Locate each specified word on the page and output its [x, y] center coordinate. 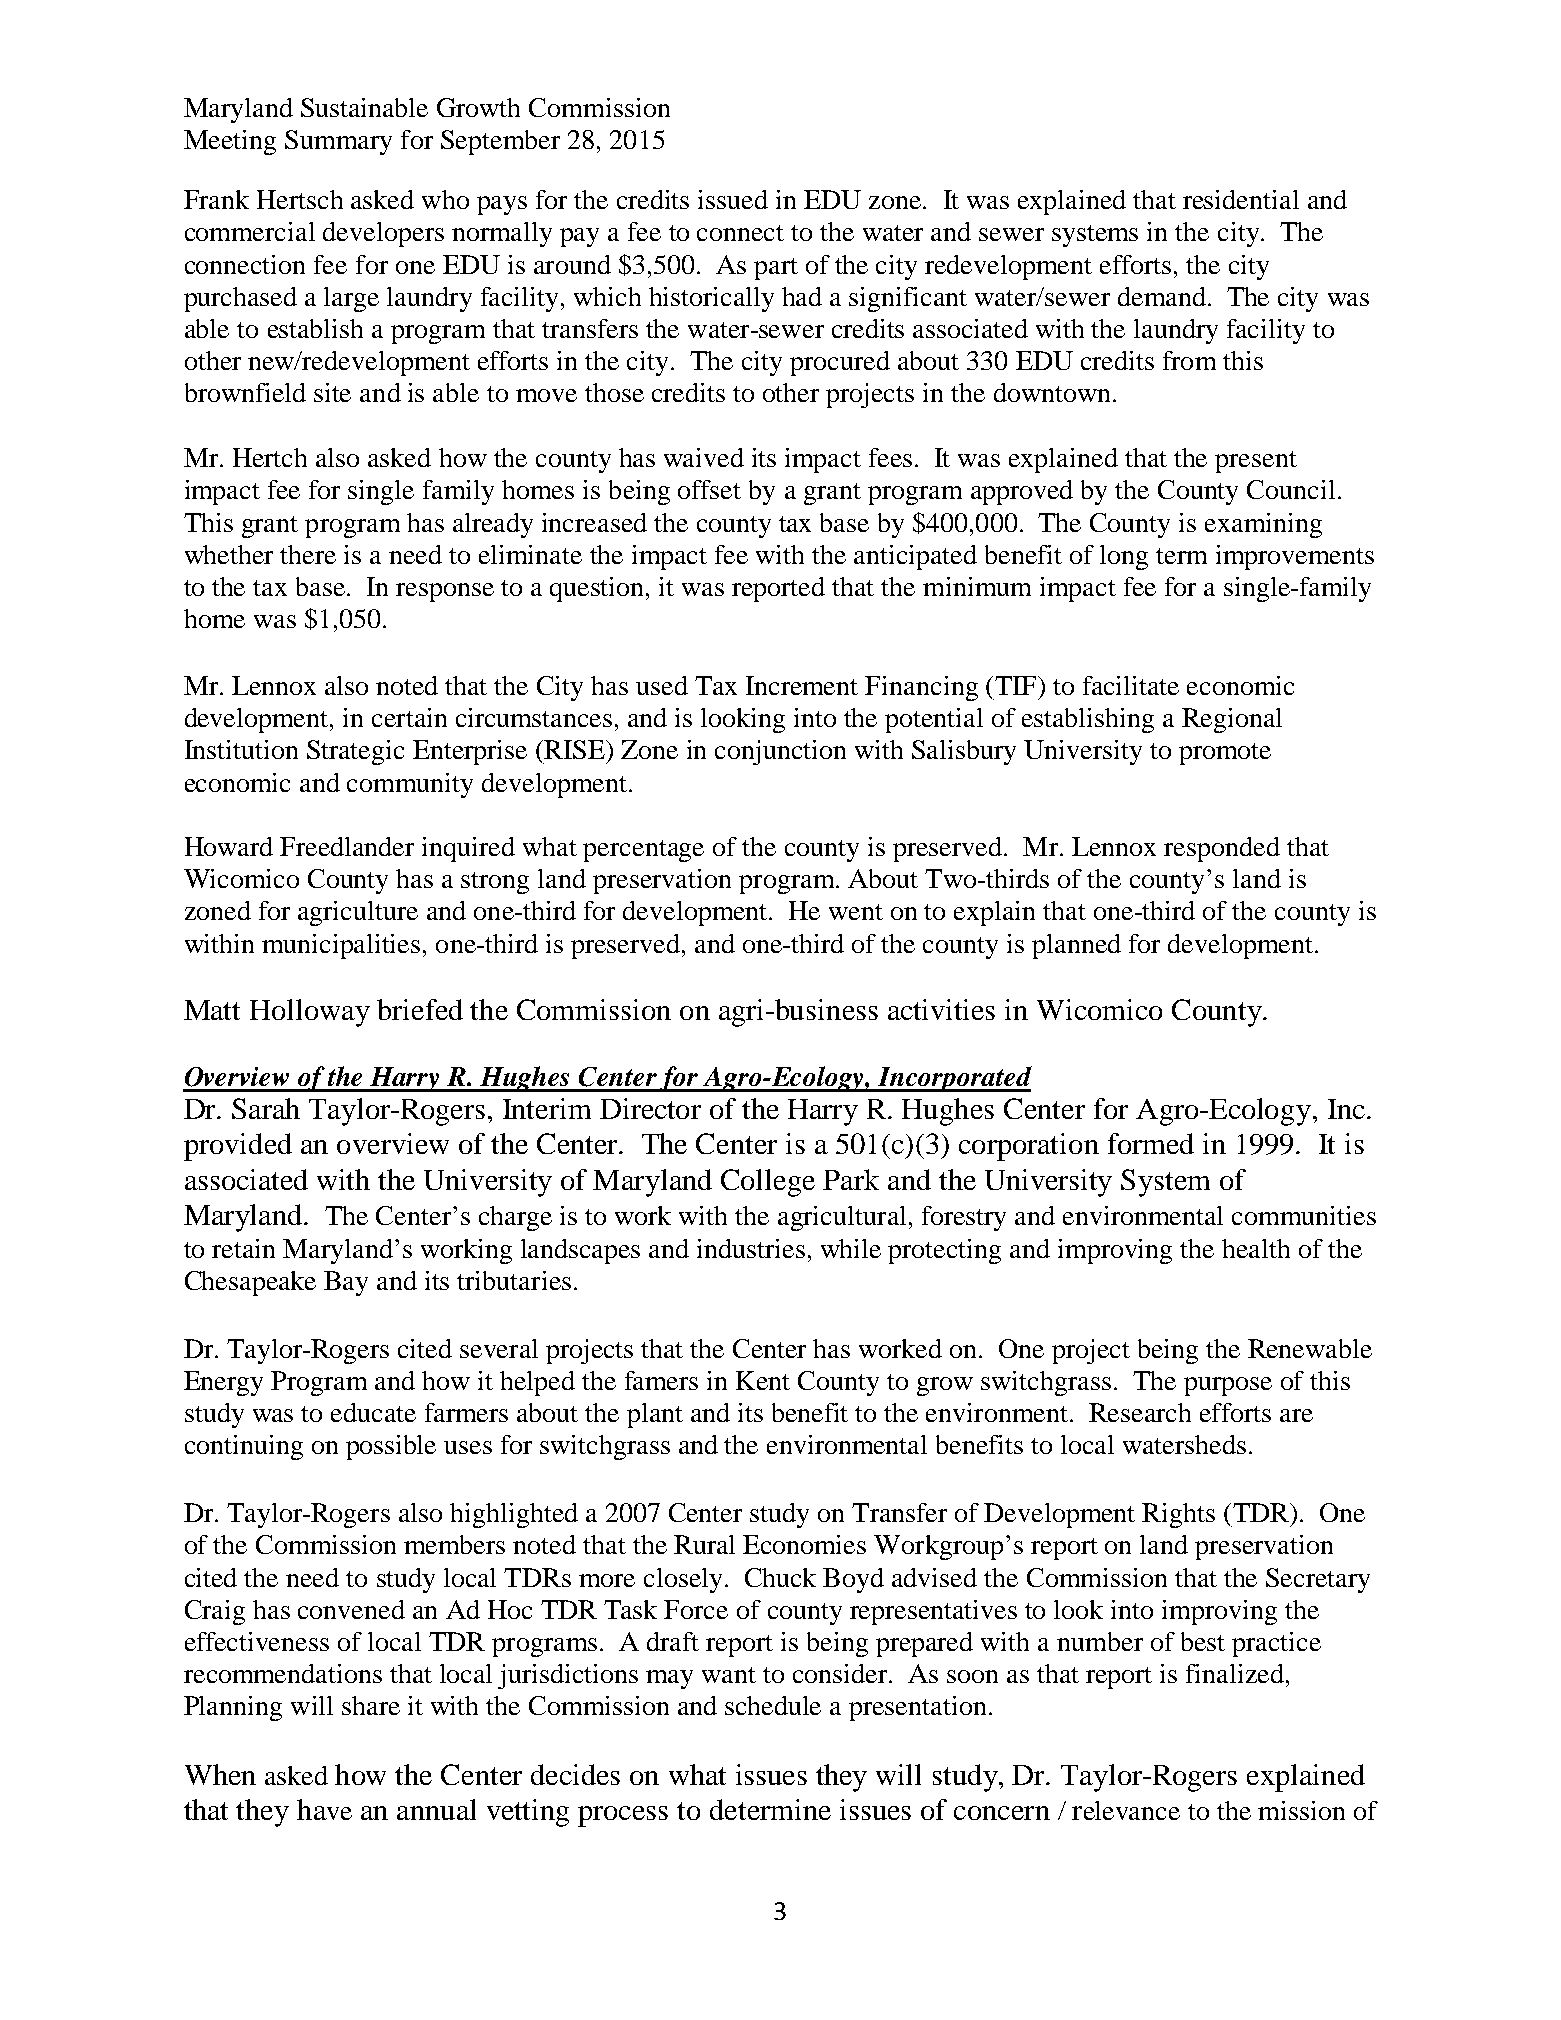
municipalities [341, 946]
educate [373, 1412]
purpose [1228, 1386]
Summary [338, 142]
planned [1076, 946]
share [371, 1705]
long [1124, 557]
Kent [763, 1380]
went [856, 912]
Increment [802, 685]
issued [733, 199]
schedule [773, 1705]
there [308, 554]
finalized [1235, 1673]
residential [1241, 199]
